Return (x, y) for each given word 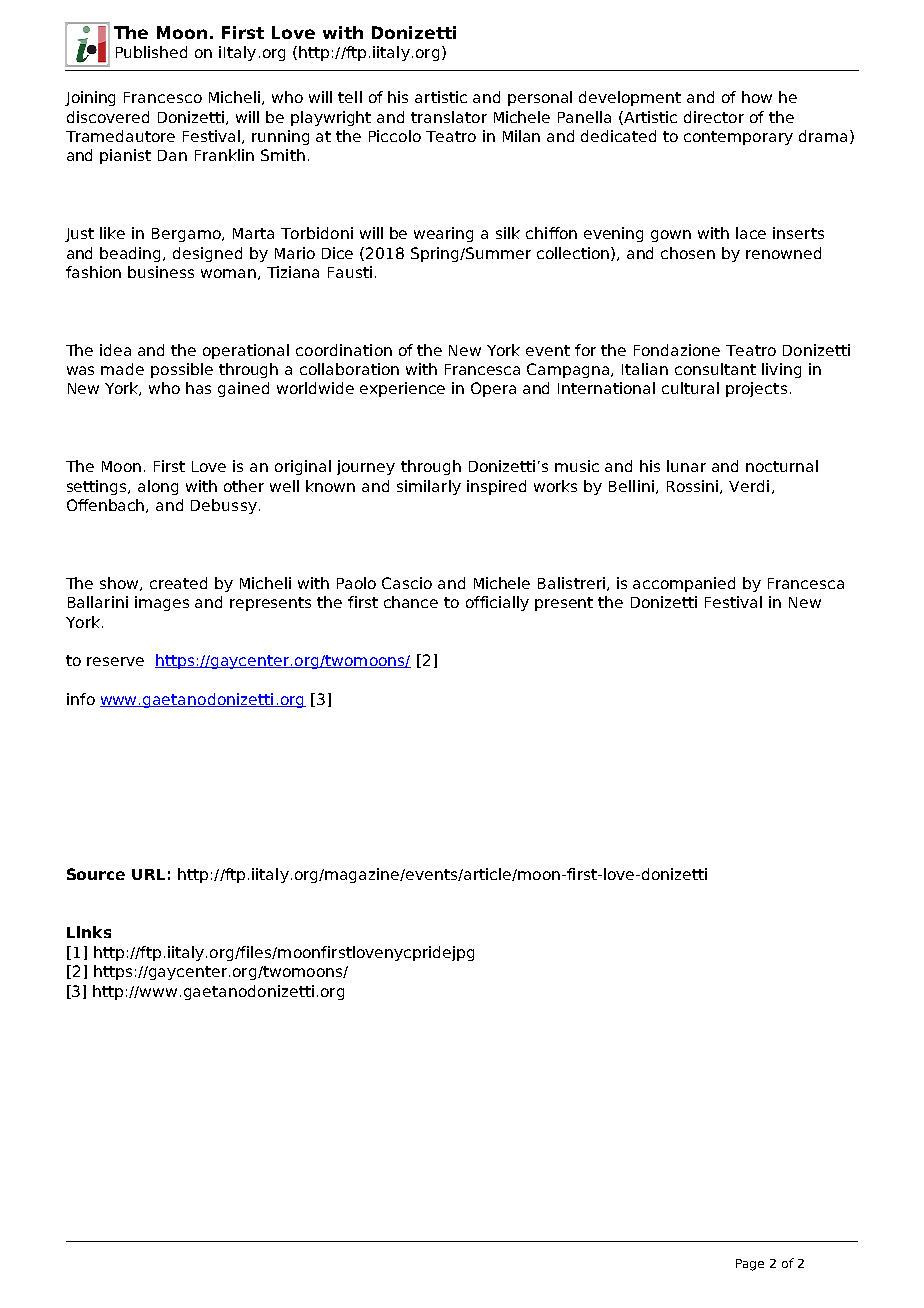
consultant (715, 369)
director (714, 117)
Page (750, 1265)
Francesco (163, 97)
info (81, 699)
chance (411, 602)
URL (148, 874)
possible (182, 370)
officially (497, 603)
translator (449, 117)
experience (402, 389)
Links (89, 932)
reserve (115, 661)
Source (96, 874)
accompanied (684, 584)
